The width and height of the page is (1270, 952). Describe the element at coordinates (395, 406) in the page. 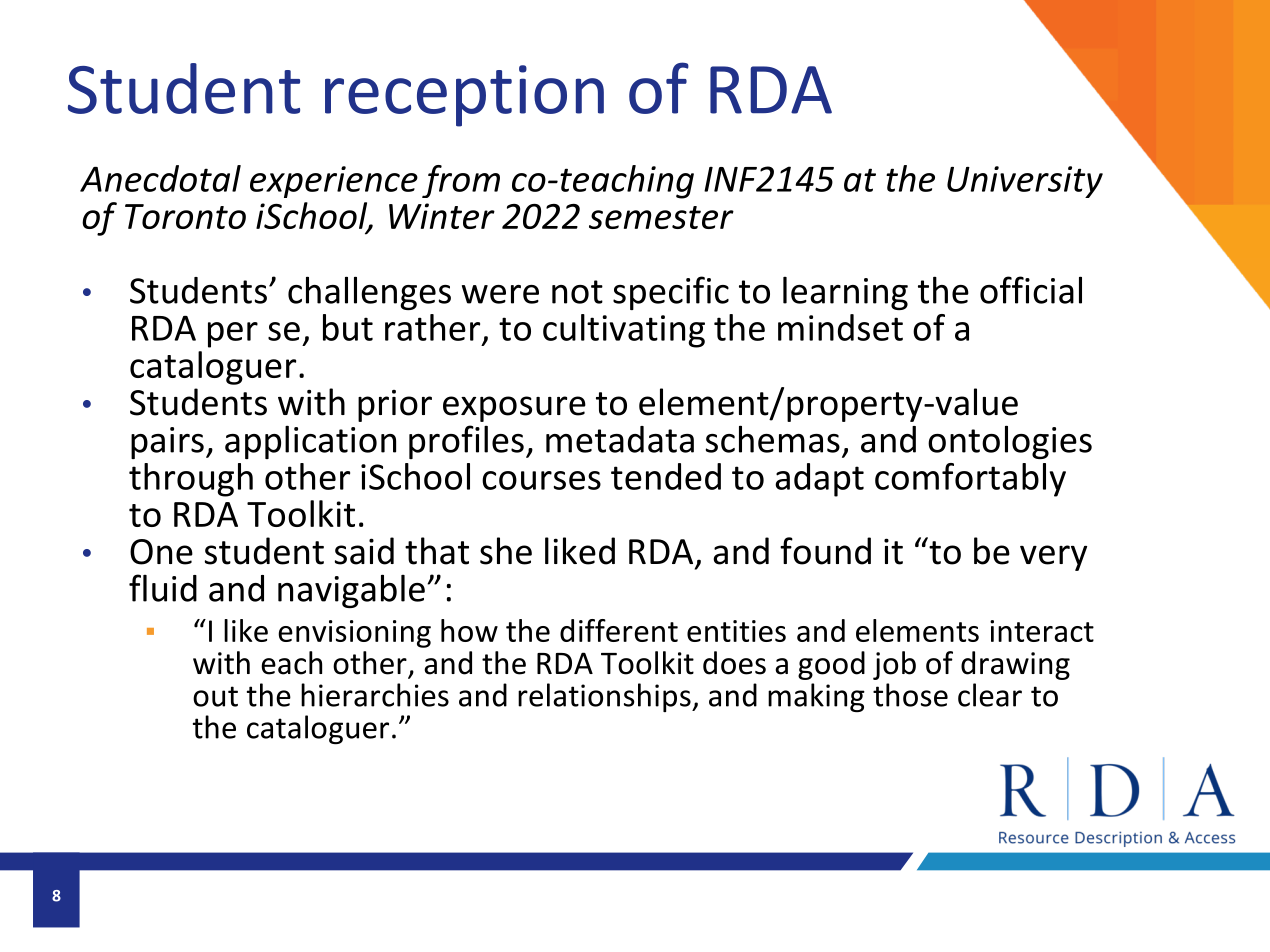

I see `prior` at that location.
